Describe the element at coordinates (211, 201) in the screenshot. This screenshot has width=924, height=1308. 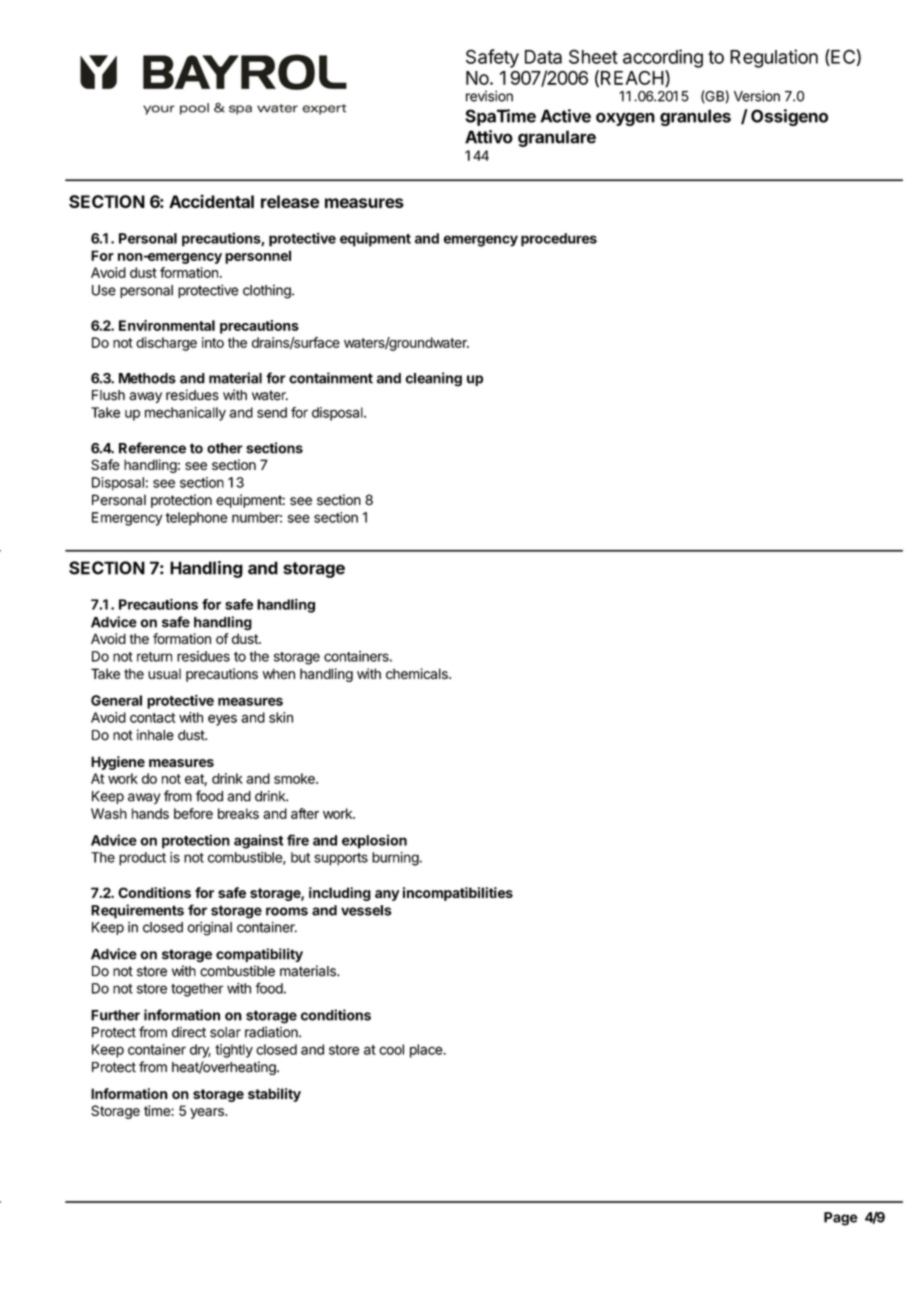
I see `Accidental` at that location.
